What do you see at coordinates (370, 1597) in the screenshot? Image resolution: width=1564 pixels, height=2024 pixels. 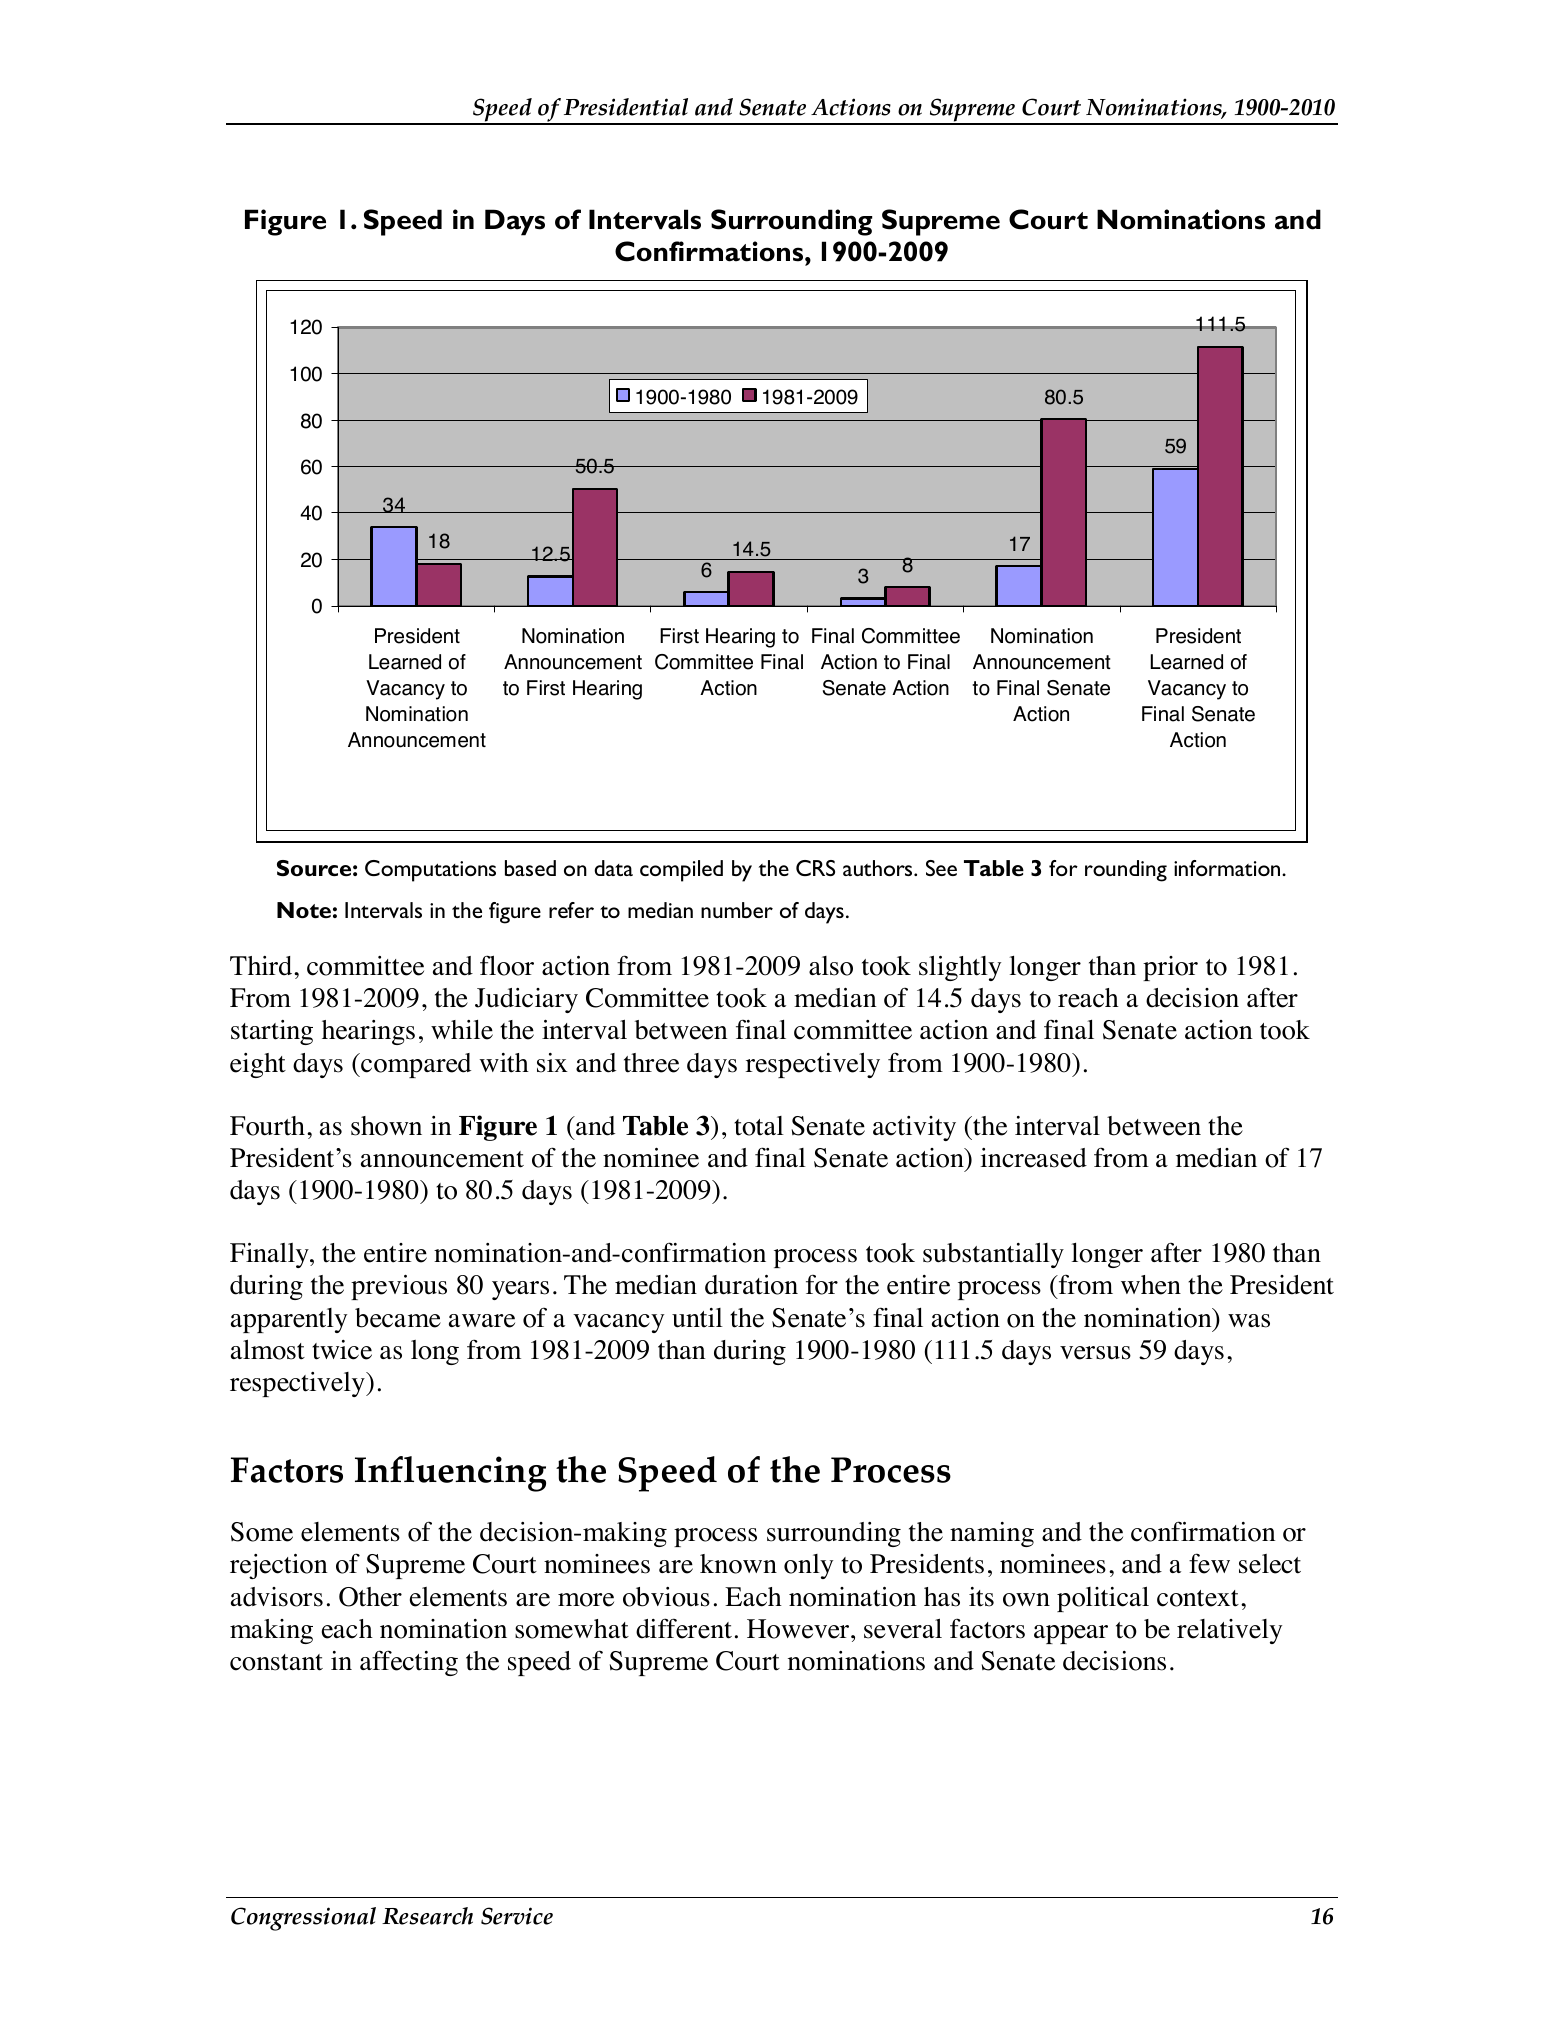 I see `Other` at bounding box center [370, 1597].
